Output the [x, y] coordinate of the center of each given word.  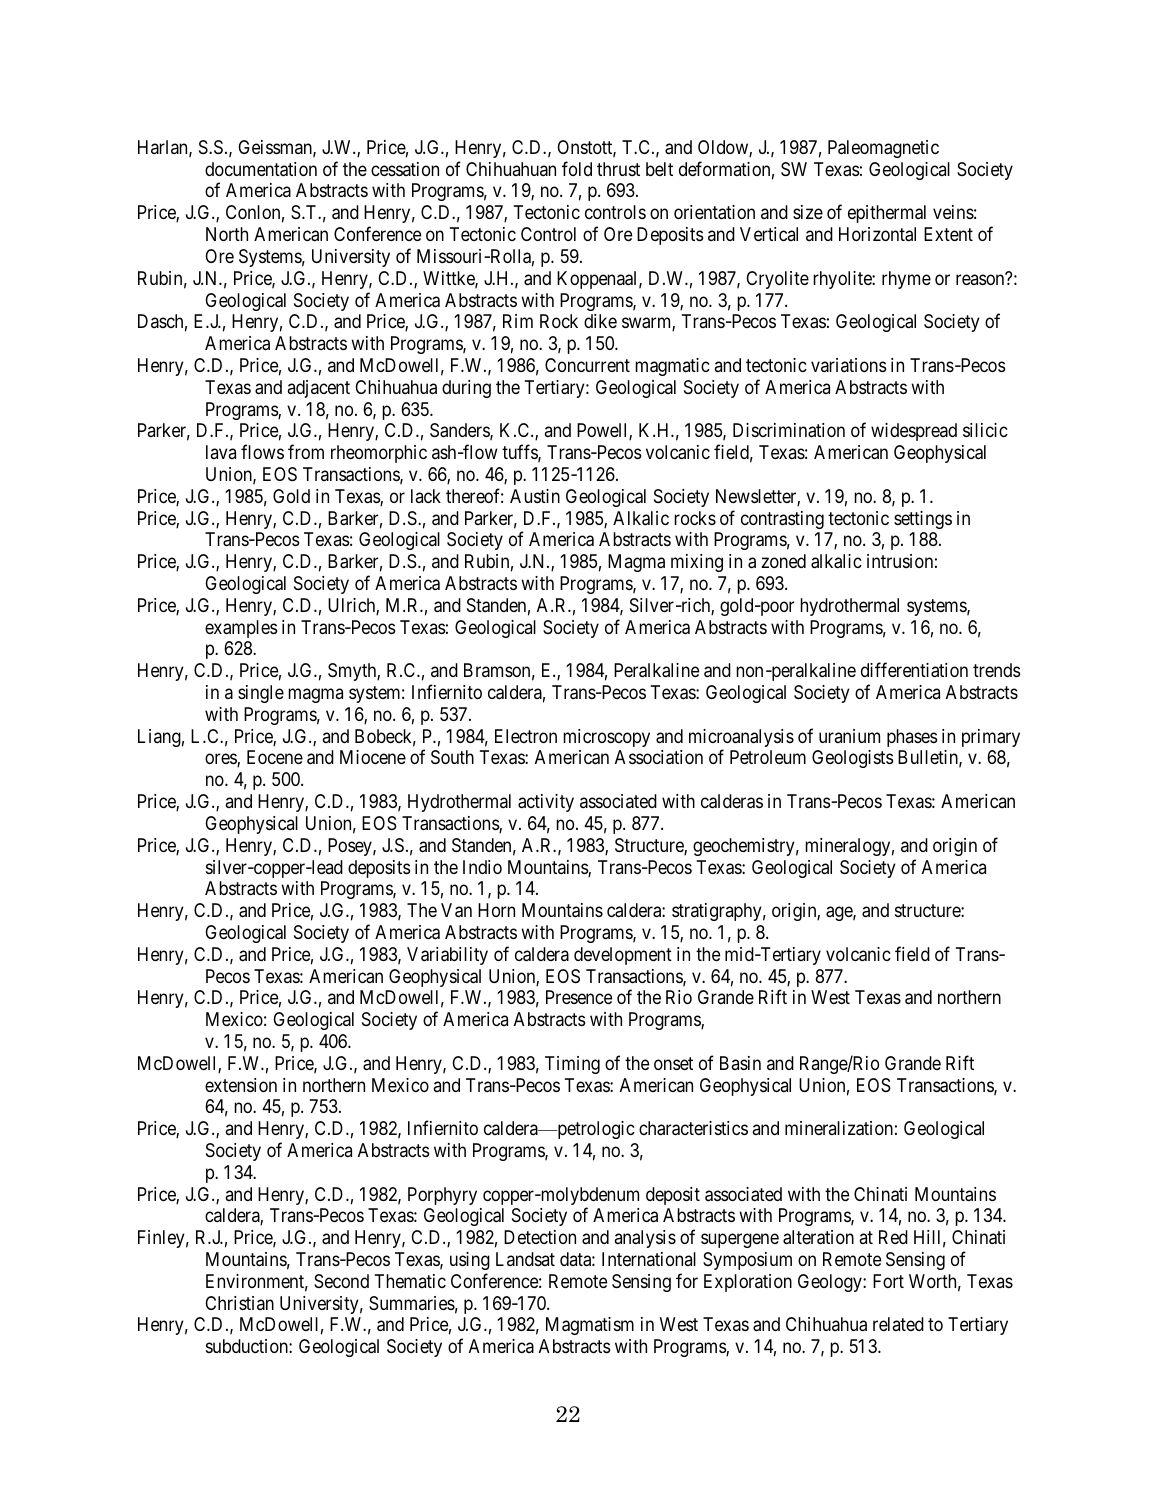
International [649, 1259]
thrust [618, 169]
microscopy [606, 738]
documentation [261, 169]
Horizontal [877, 234]
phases [912, 738]
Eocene [275, 757]
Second [341, 1281]
